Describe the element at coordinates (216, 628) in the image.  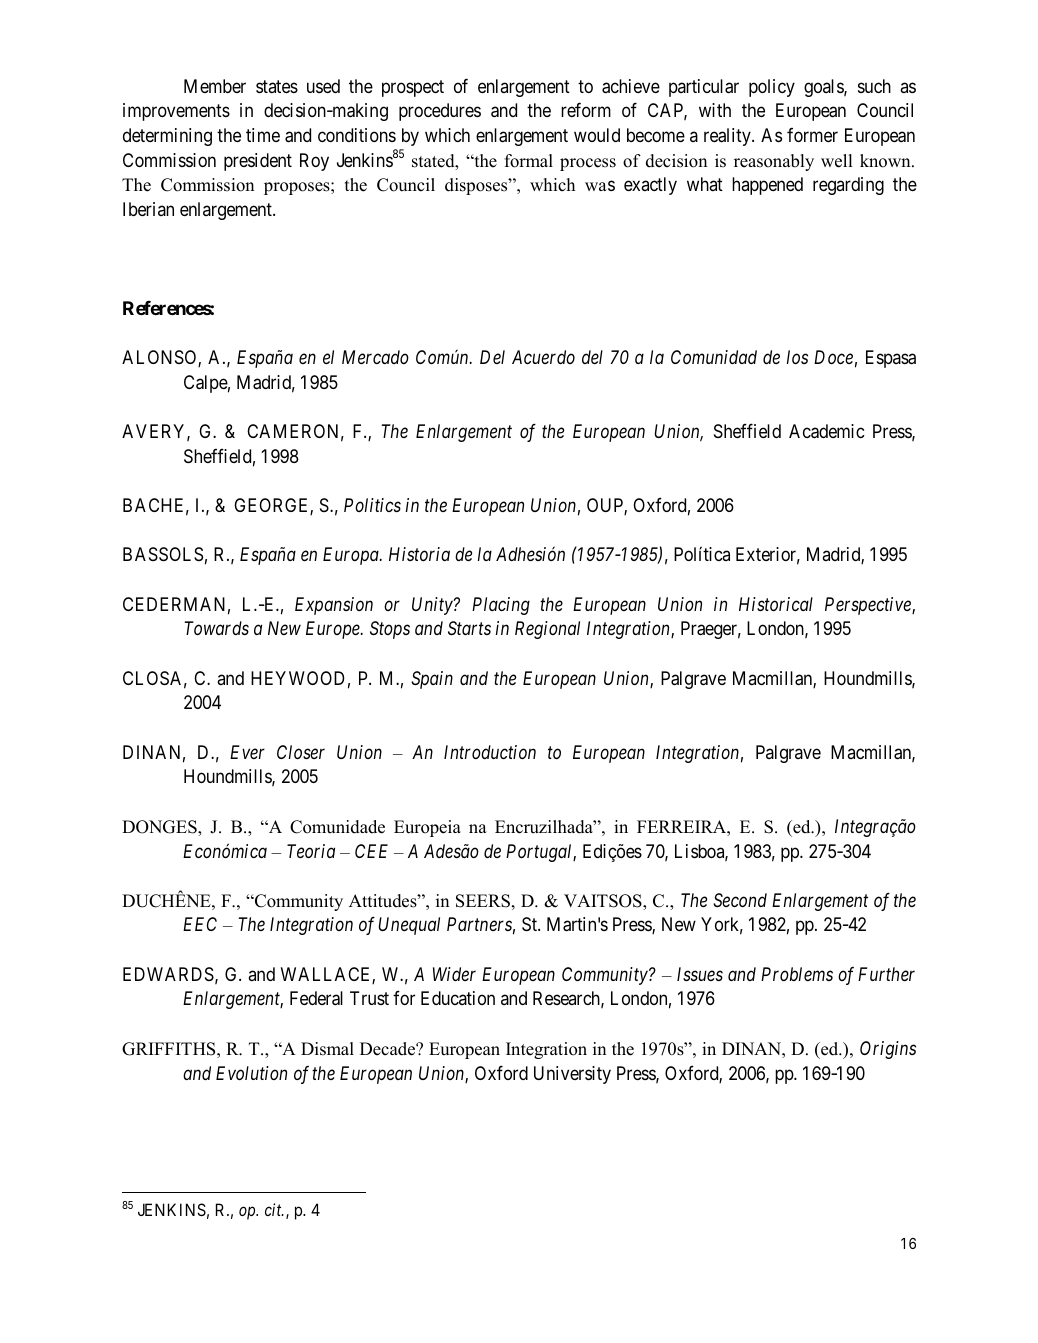
I see `Towards` at that location.
